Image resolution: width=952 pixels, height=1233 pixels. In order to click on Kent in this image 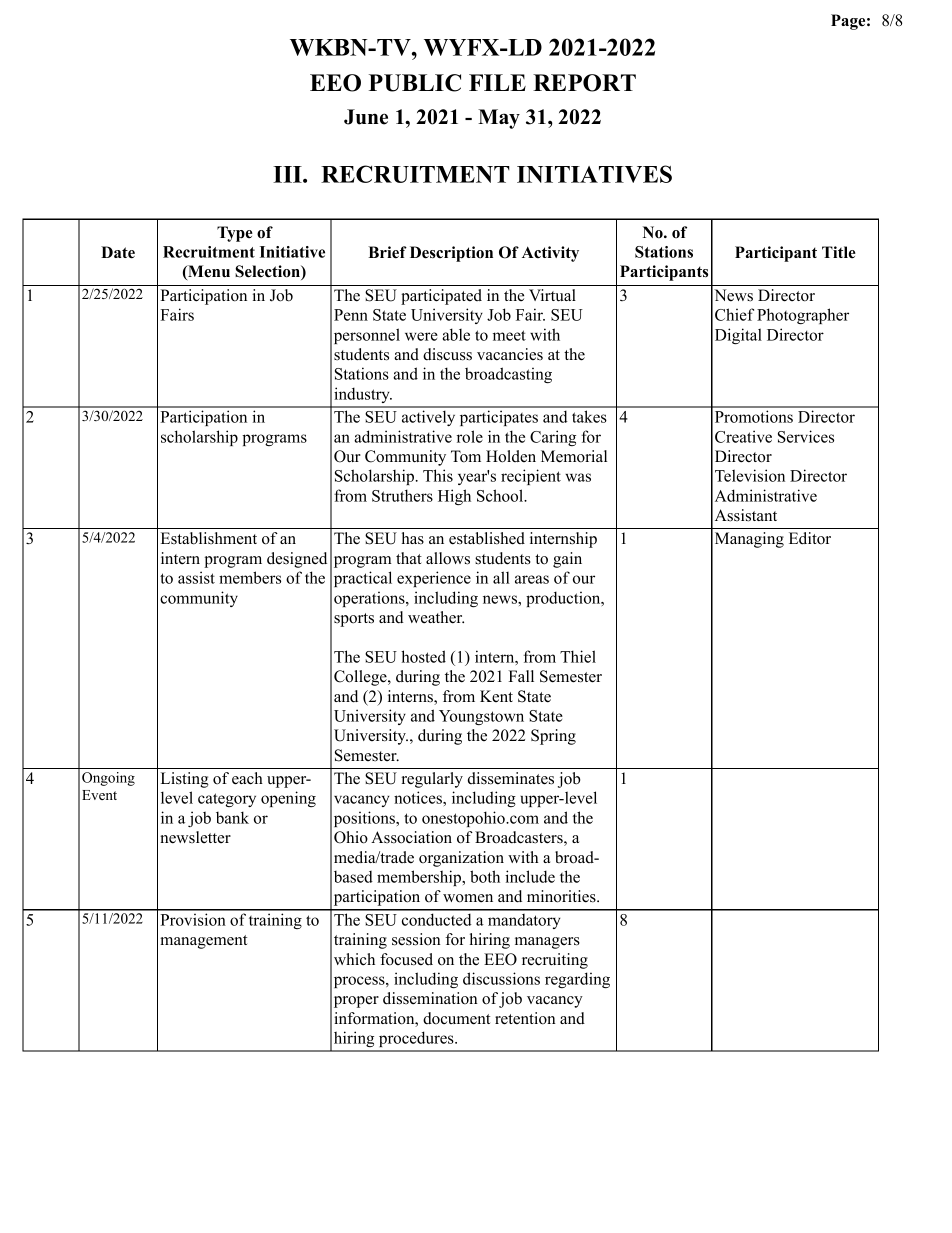, I will do `click(496, 696)`.
